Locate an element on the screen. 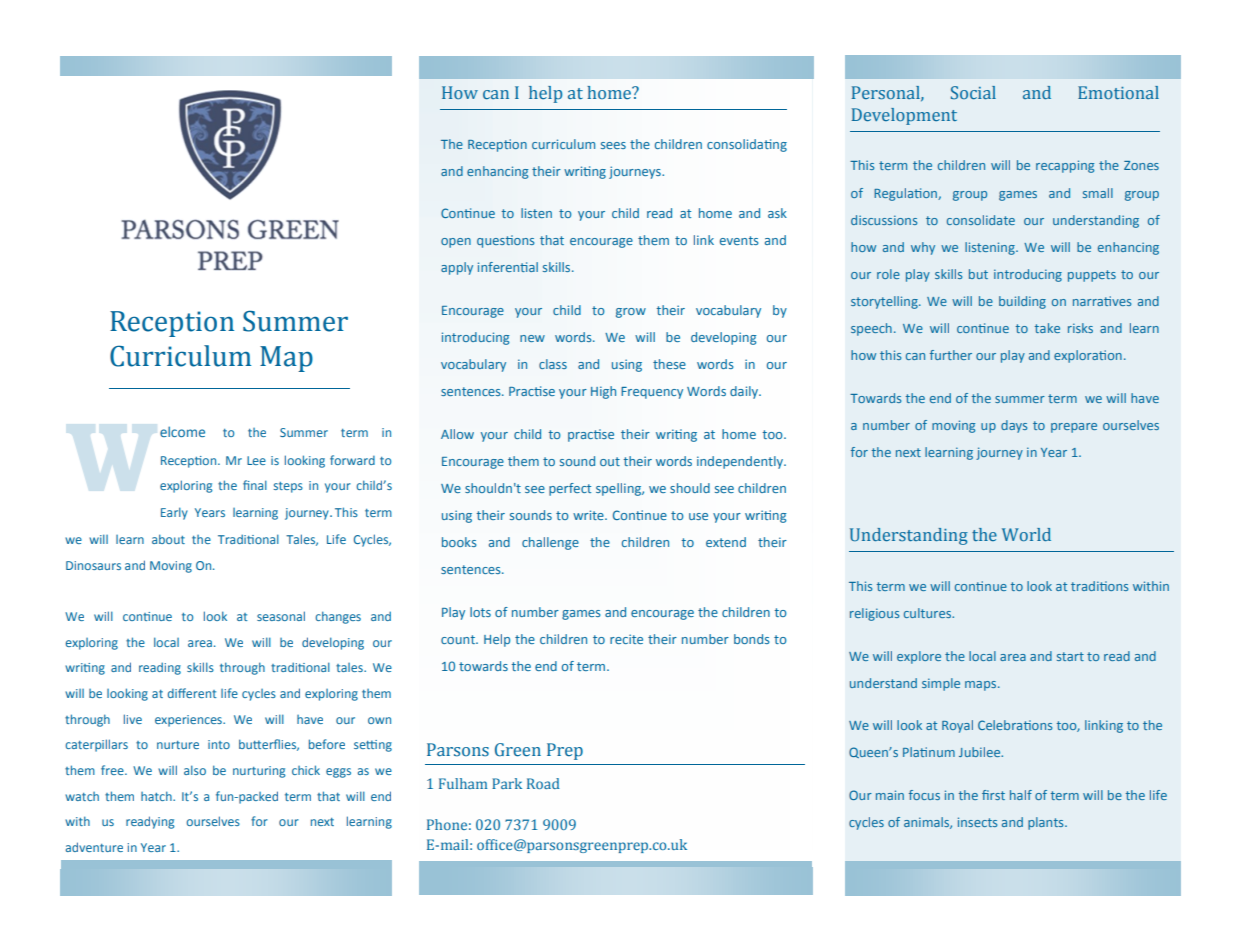  perfect is located at coordinates (570, 489).
